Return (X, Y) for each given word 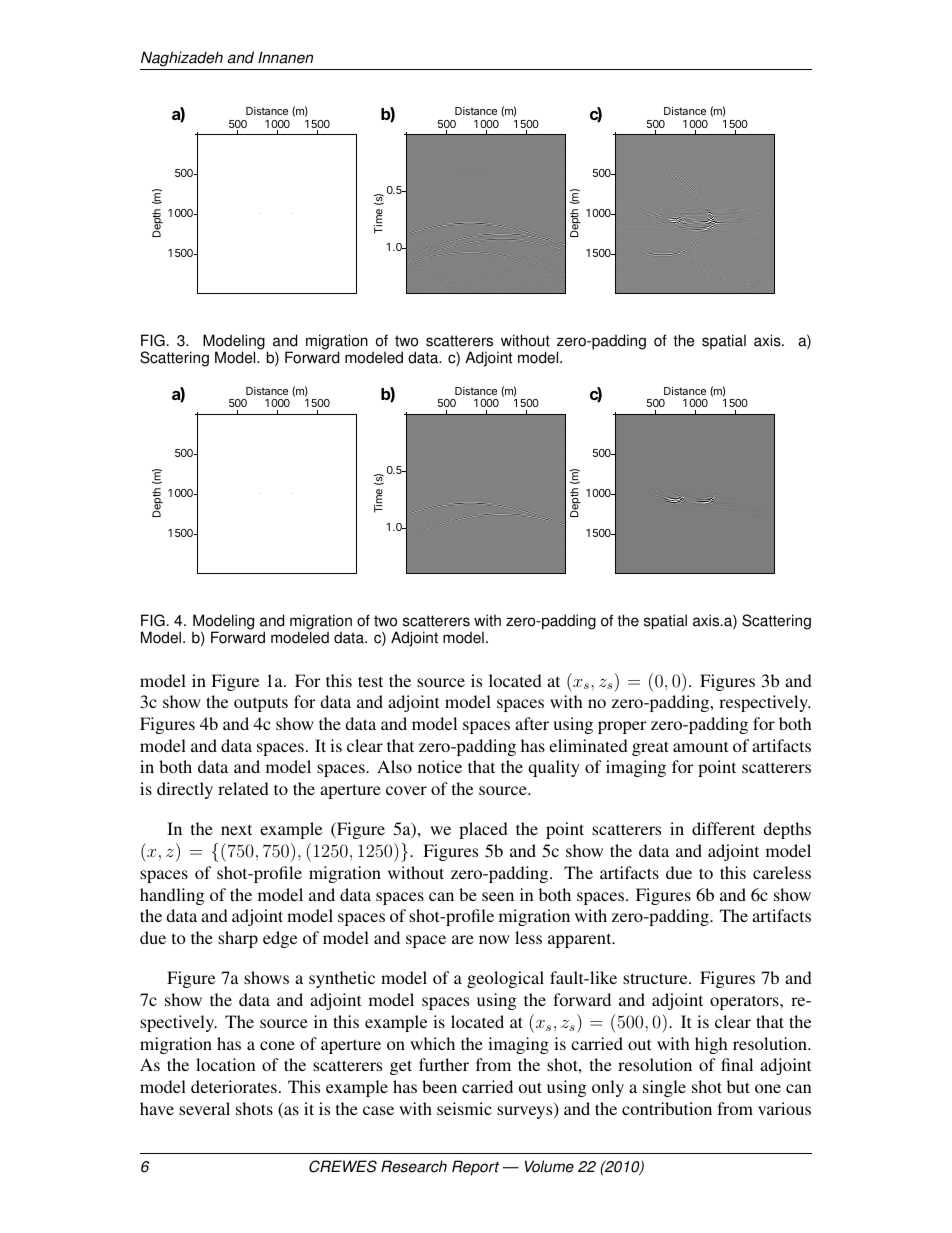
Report (475, 1168)
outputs (261, 704)
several (204, 1108)
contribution (667, 1108)
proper (622, 727)
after (532, 723)
